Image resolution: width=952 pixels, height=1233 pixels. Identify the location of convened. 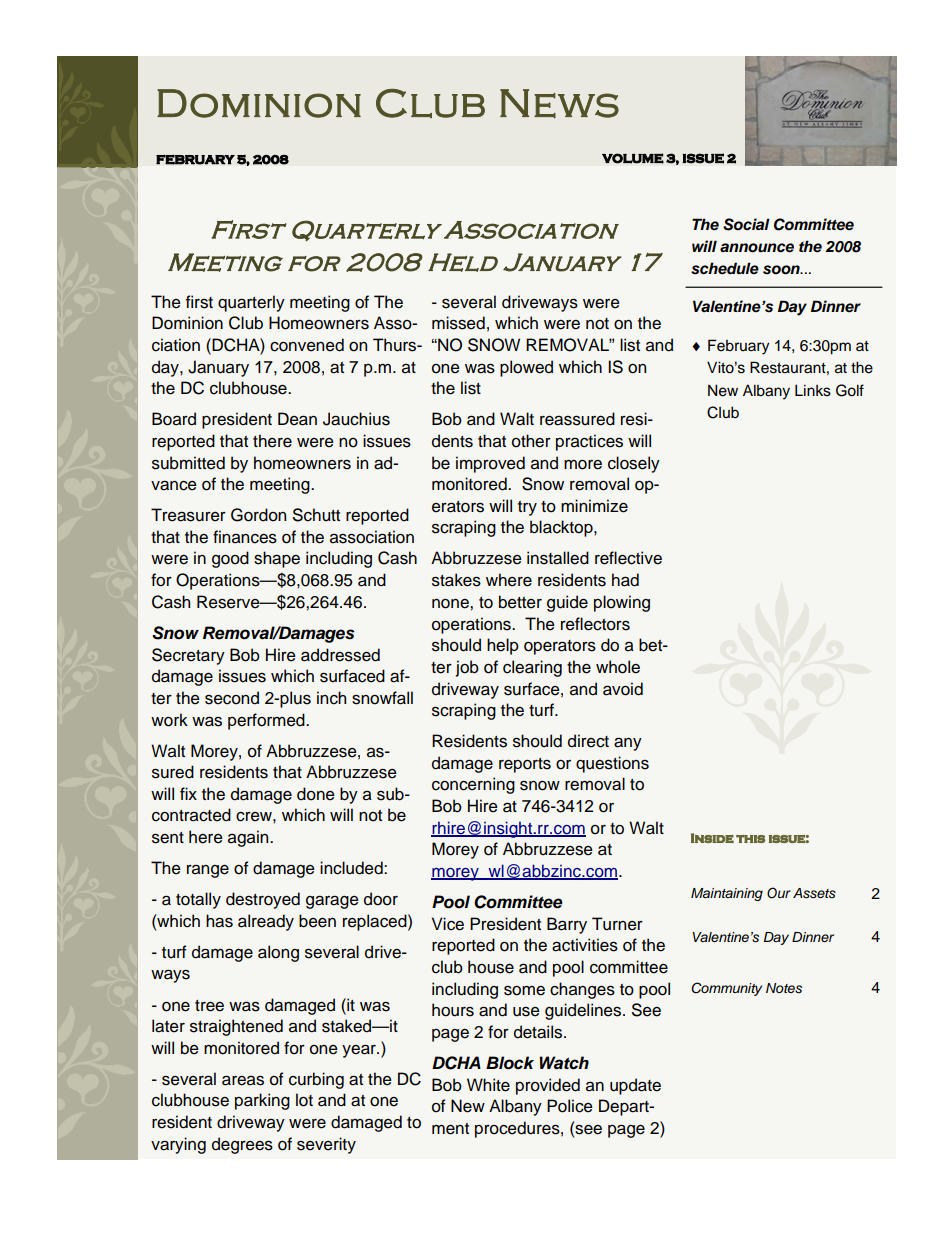
(307, 345).
